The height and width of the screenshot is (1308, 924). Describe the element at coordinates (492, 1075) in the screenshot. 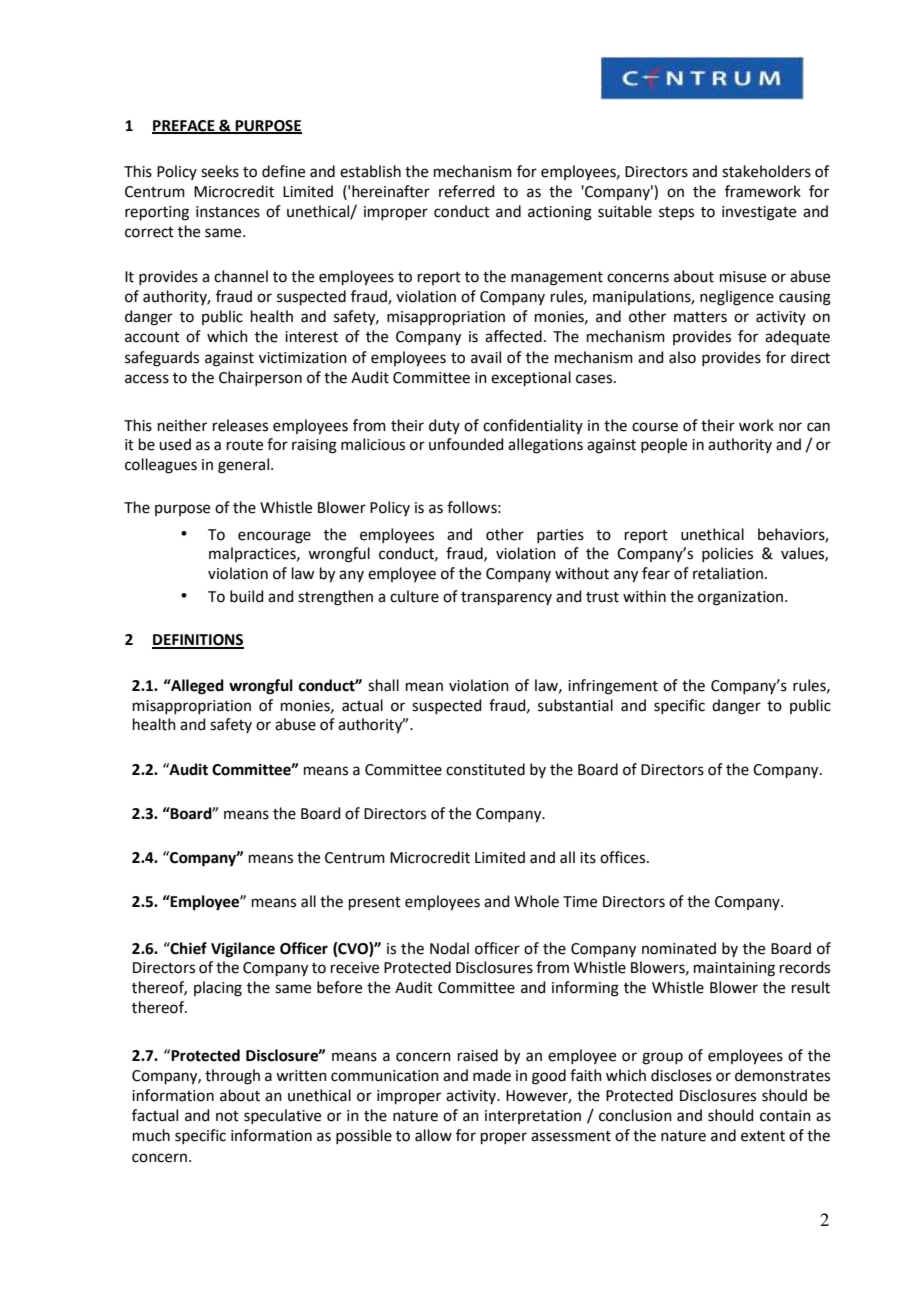

I see `made` at that location.
